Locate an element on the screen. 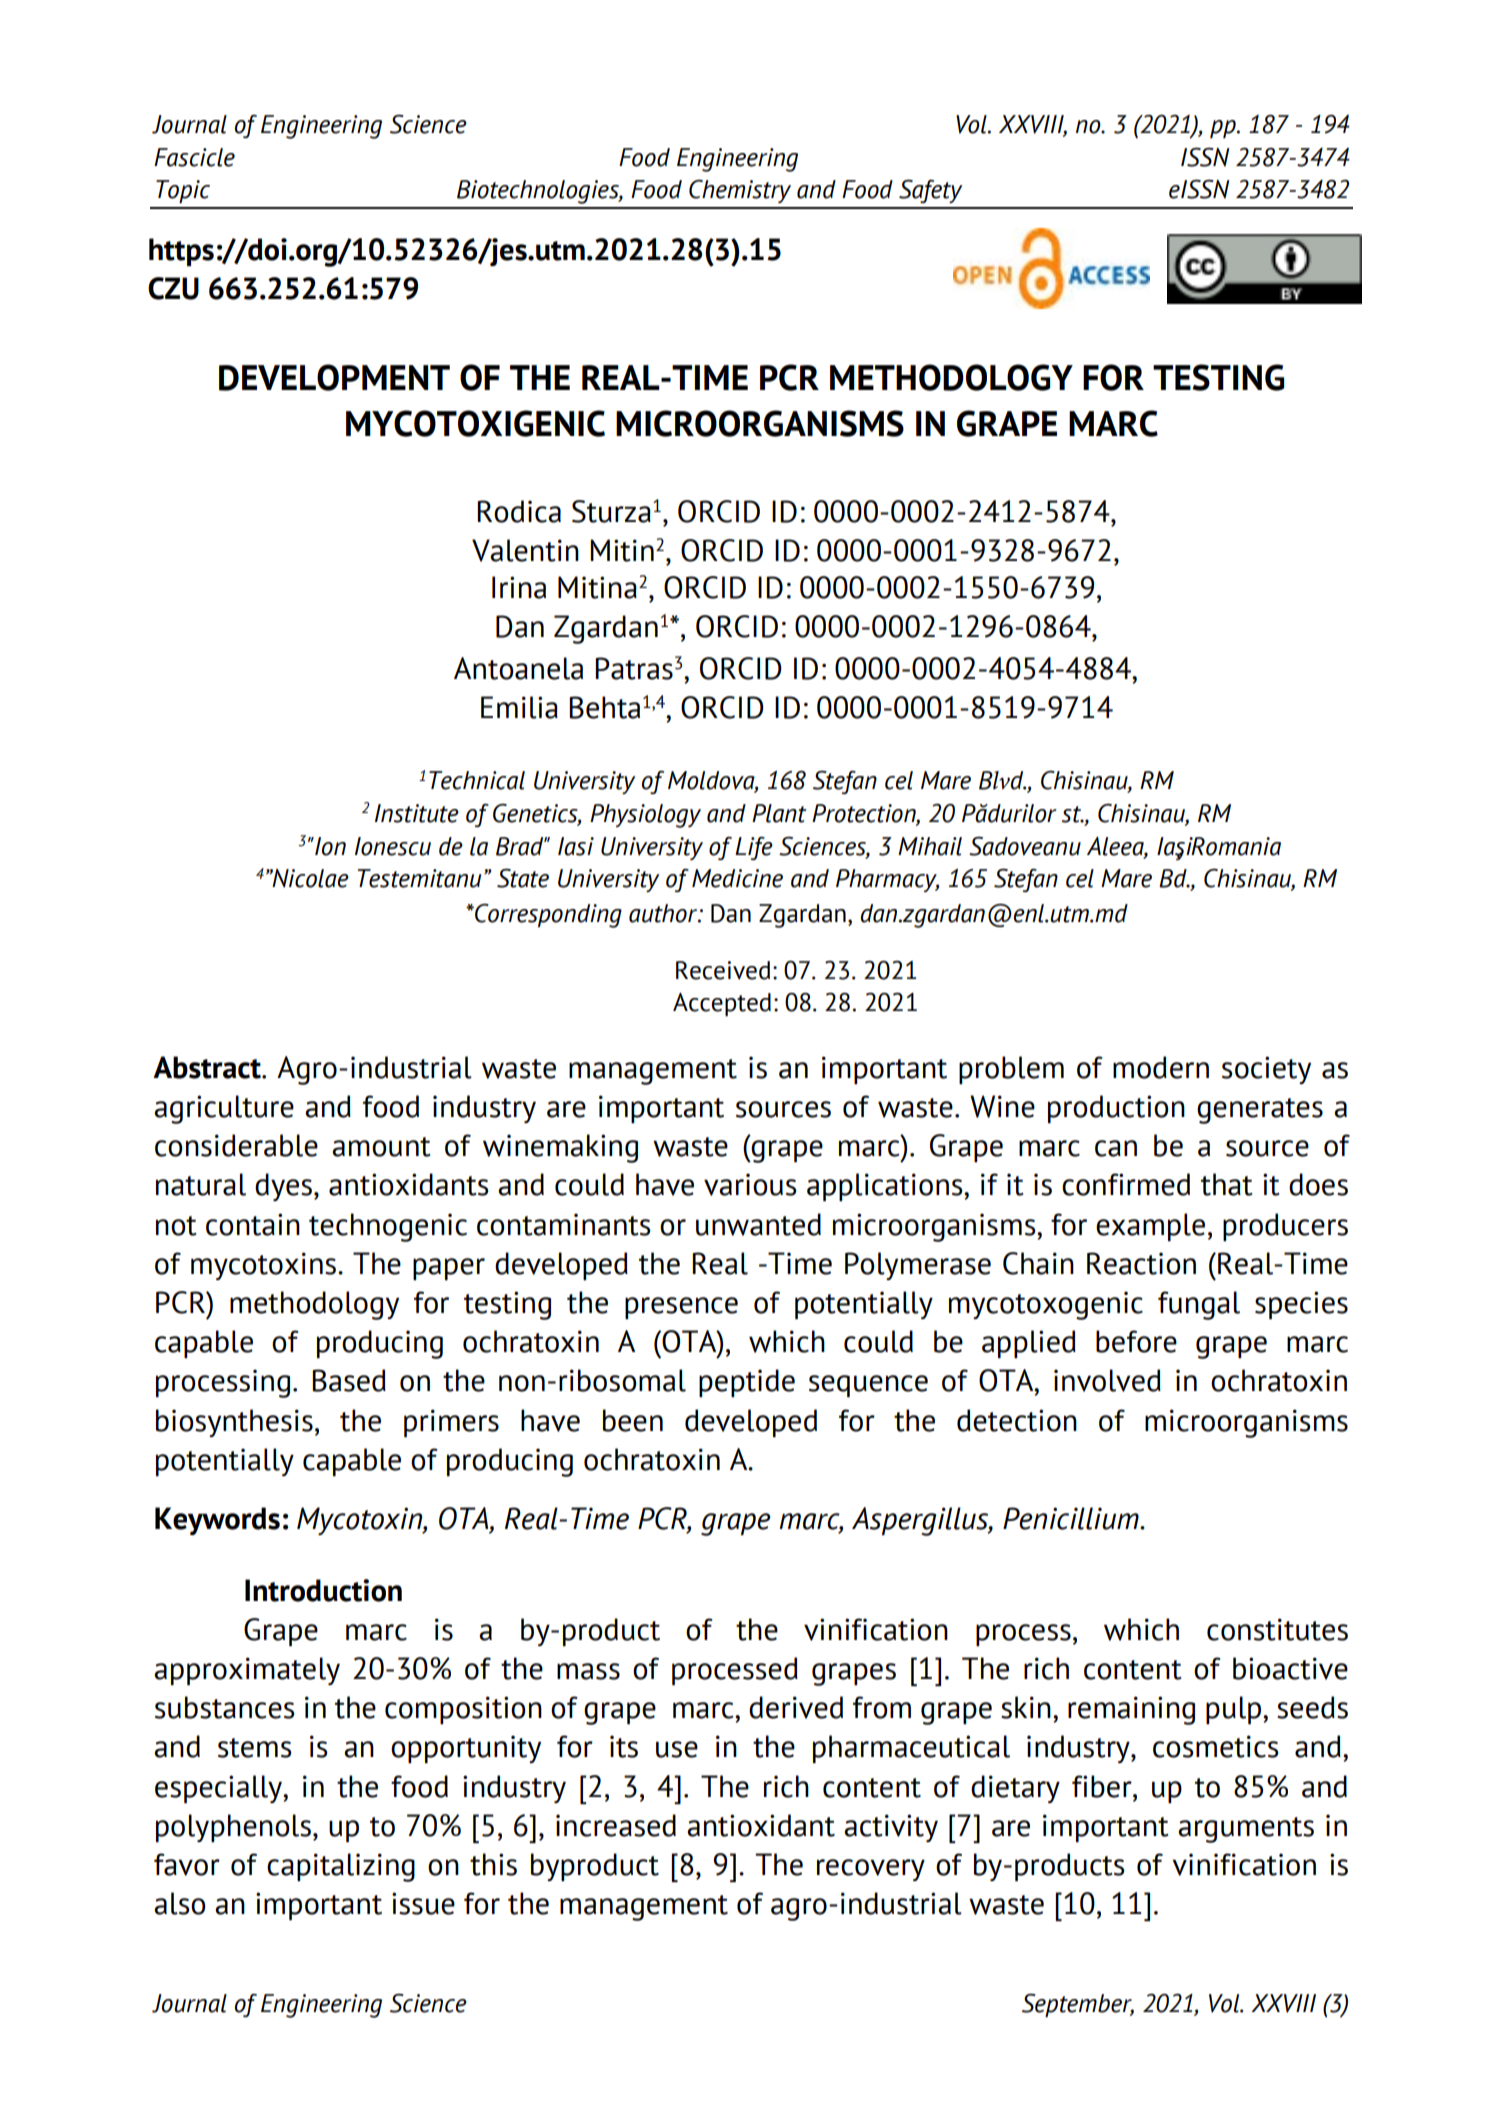 The height and width of the screenshot is (2126, 1503). Medicine is located at coordinates (737, 878).
